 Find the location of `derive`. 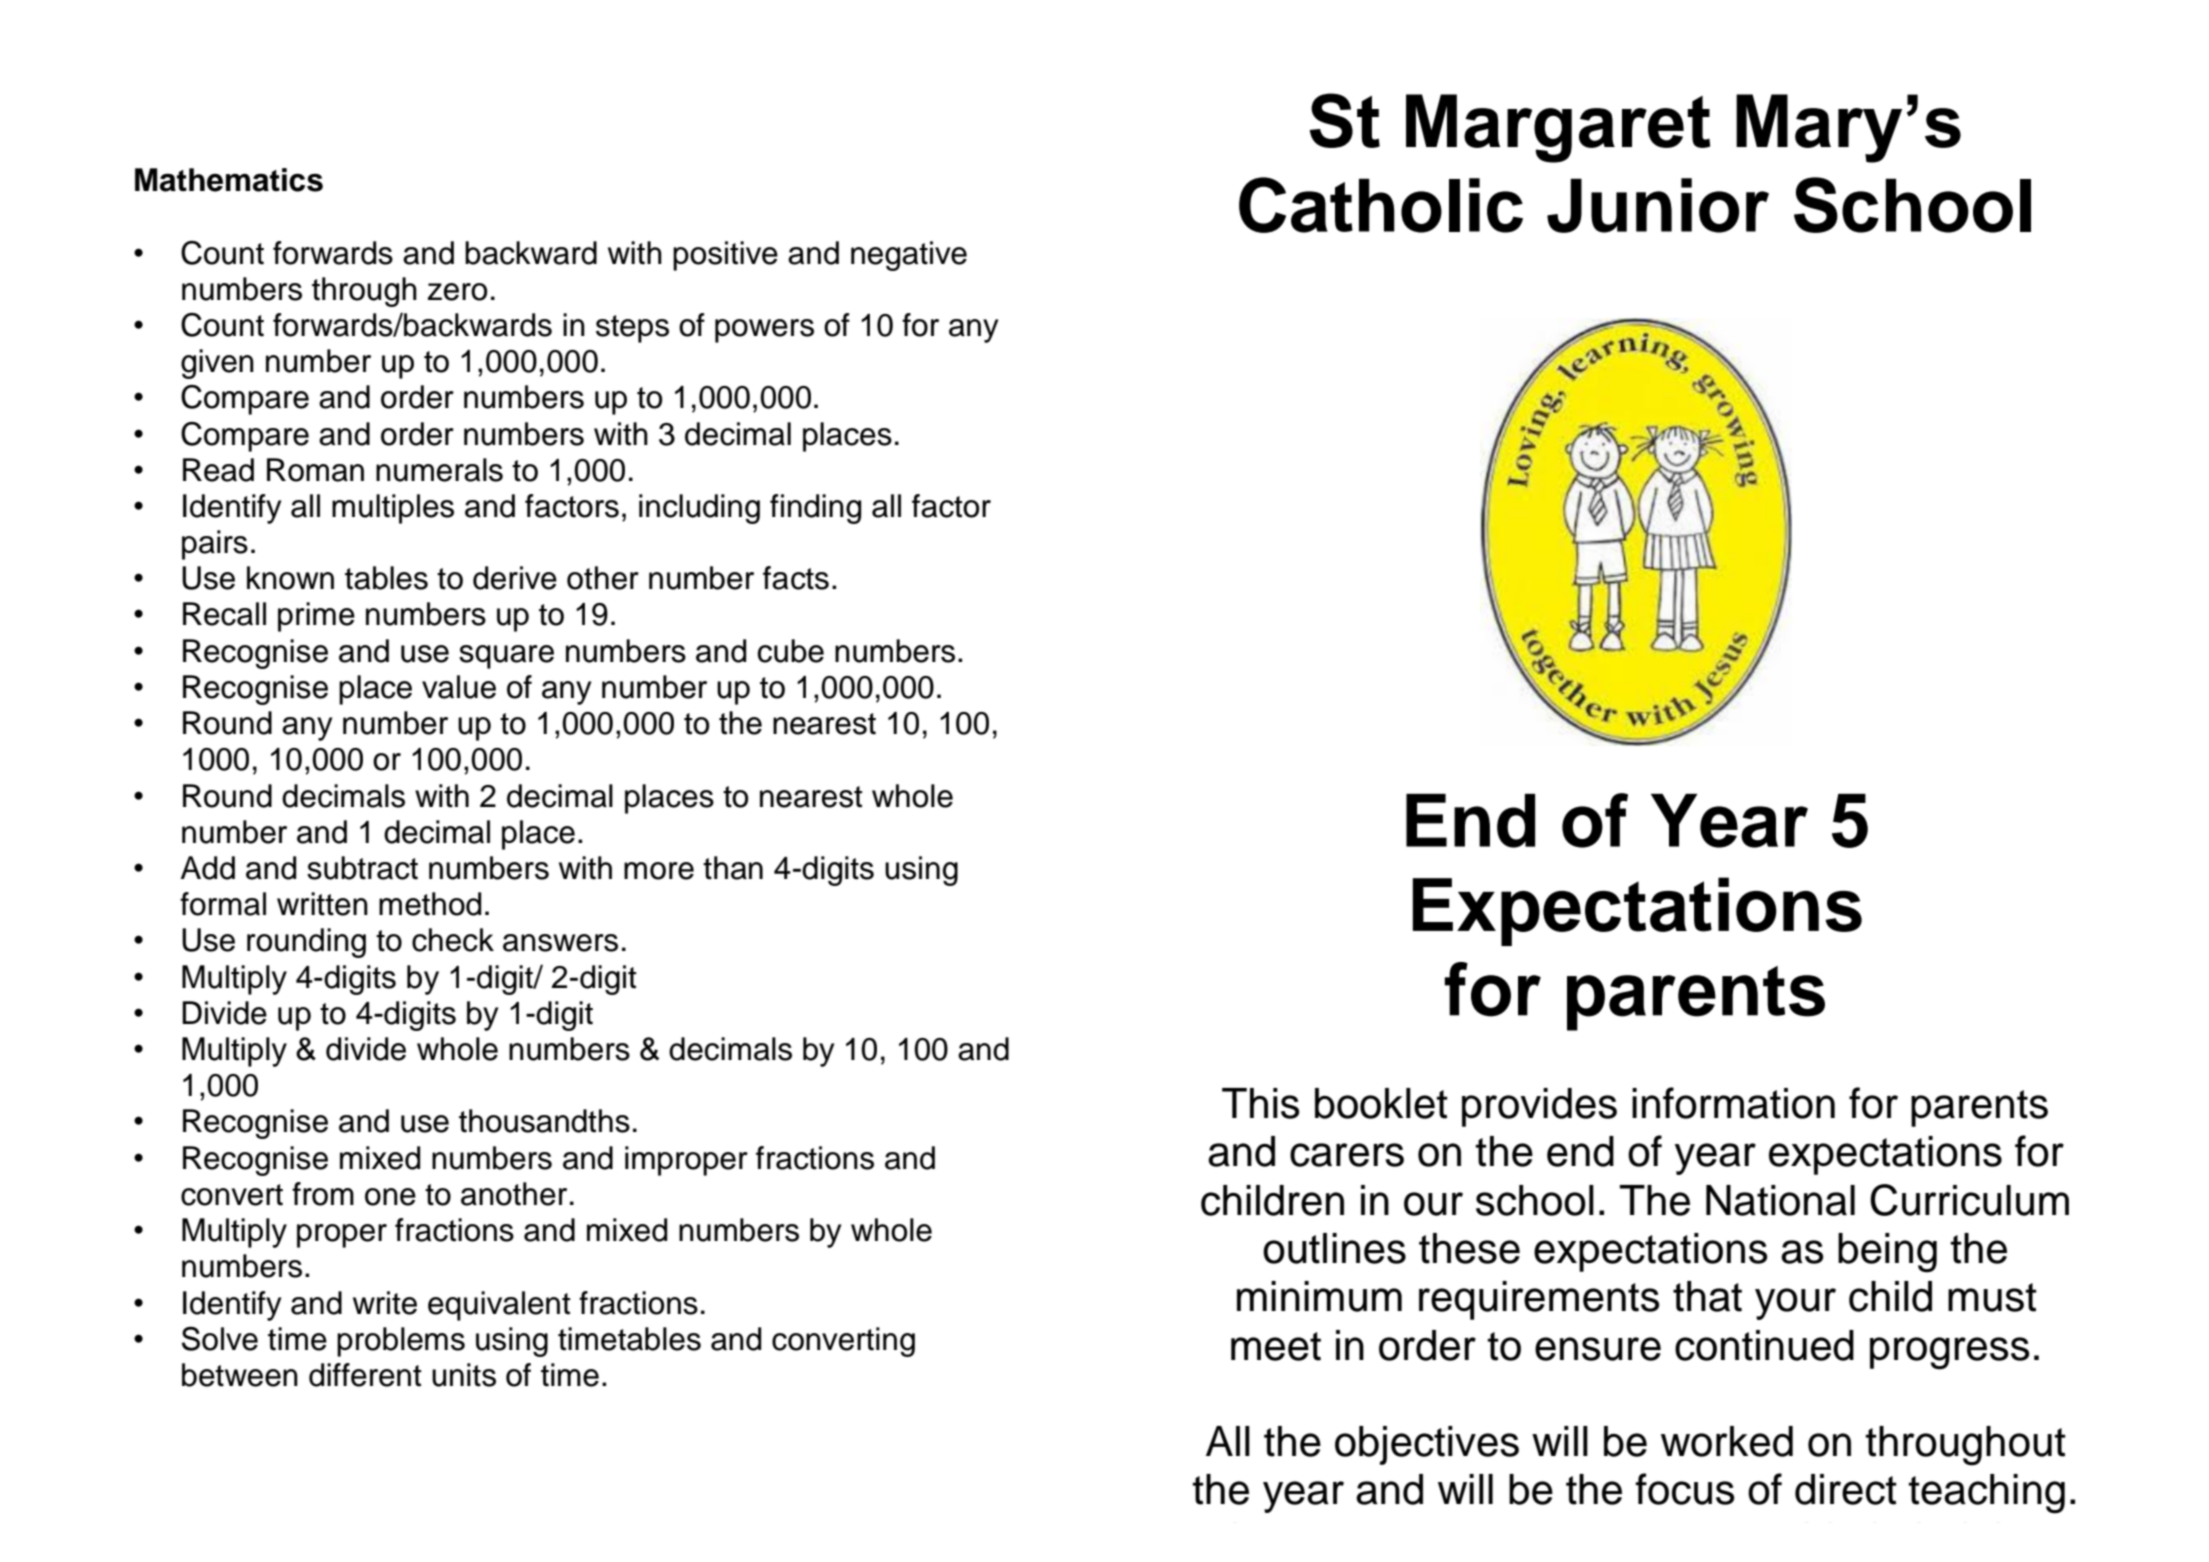

derive is located at coordinates (515, 578).
